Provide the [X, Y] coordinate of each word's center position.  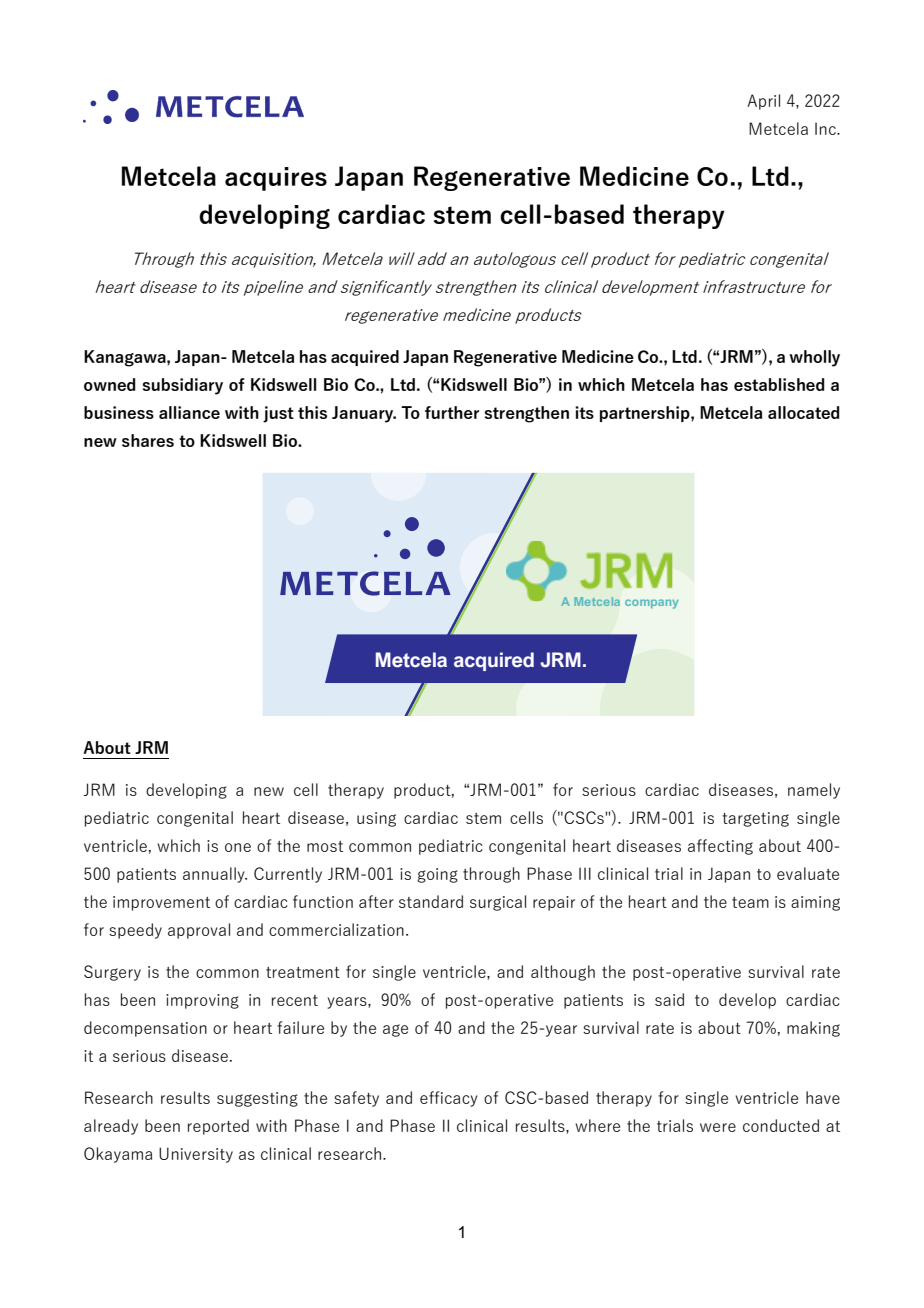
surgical [498, 903]
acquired [365, 358]
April [763, 102]
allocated [804, 412]
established [779, 384]
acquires [276, 179]
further [452, 412]
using [376, 819]
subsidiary [183, 386]
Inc [826, 128]
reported [218, 1127]
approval [199, 931]
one [238, 847]
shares [148, 440]
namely [814, 791]
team [750, 902]
